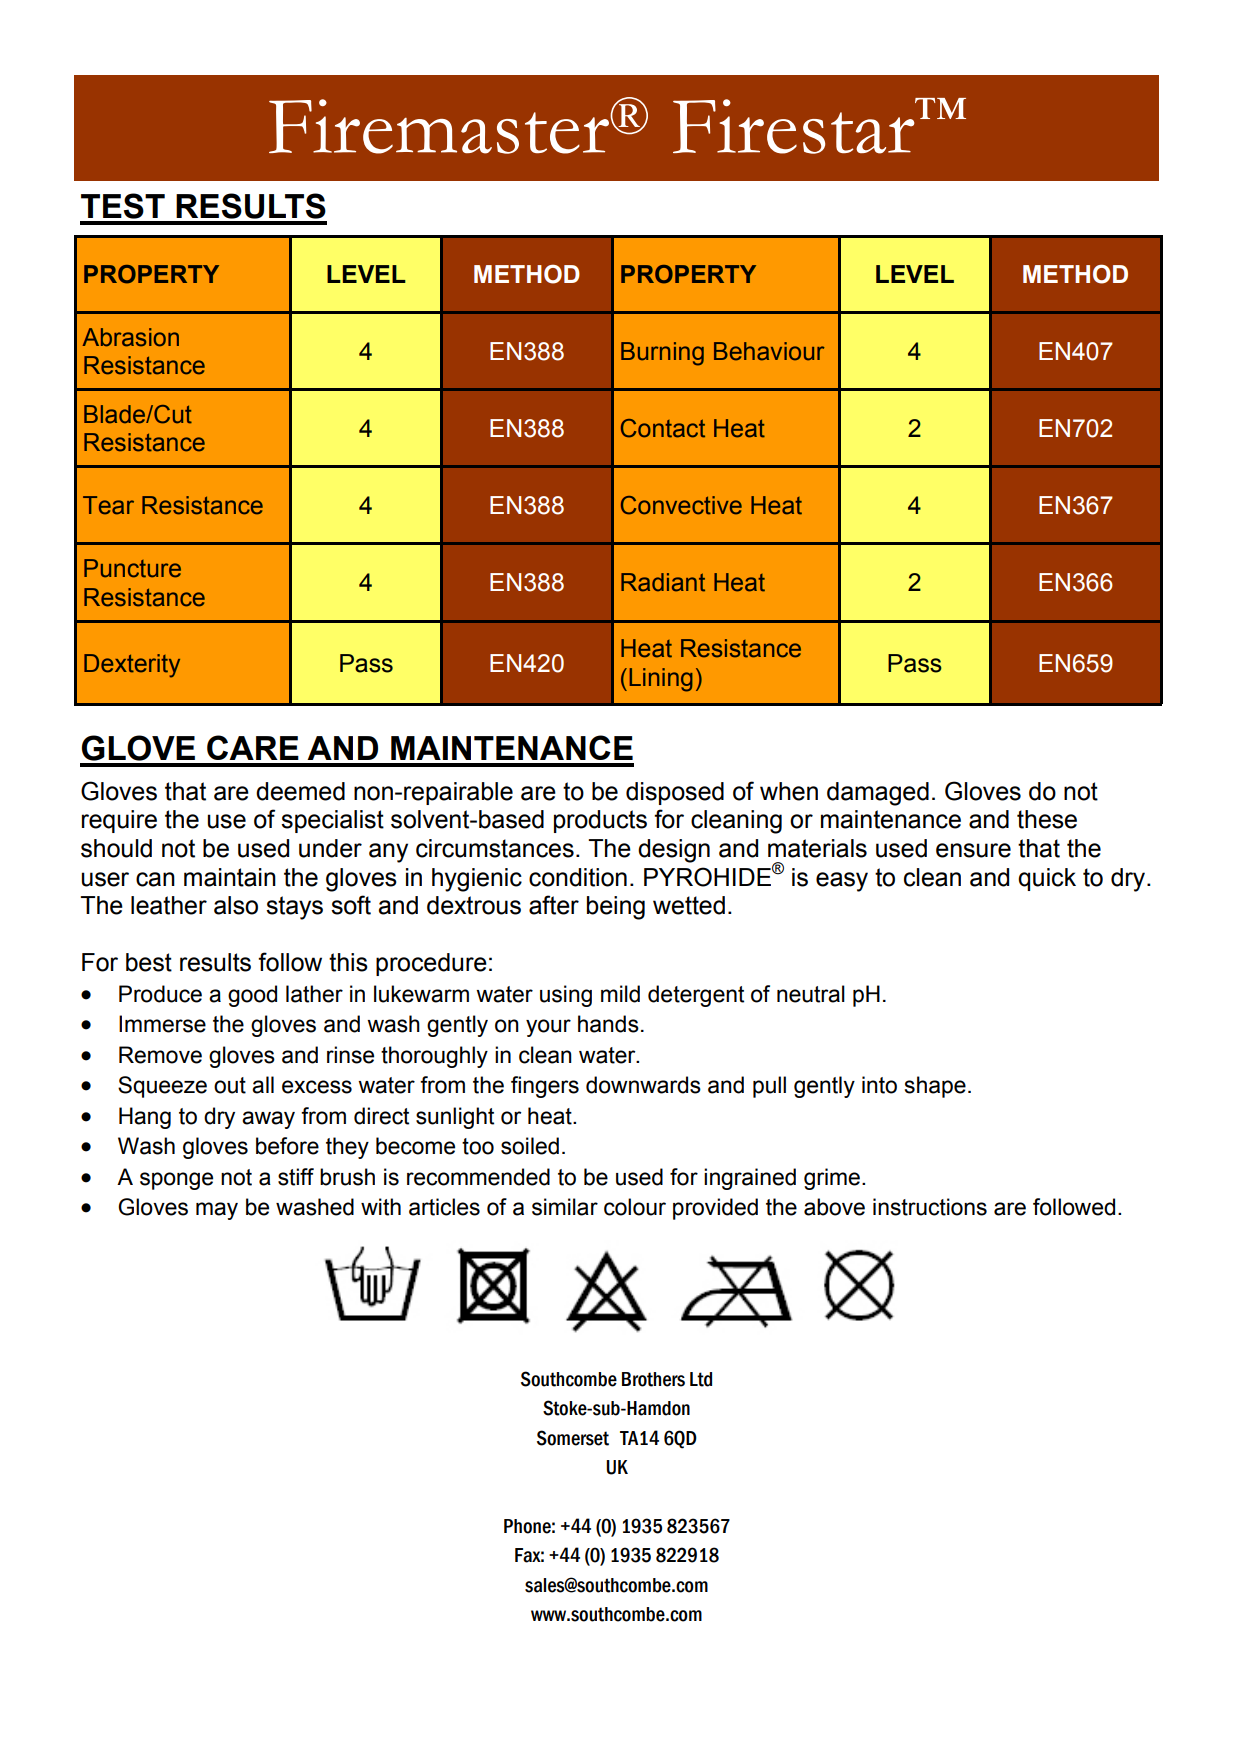  I want to click on using, so click(566, 996).
